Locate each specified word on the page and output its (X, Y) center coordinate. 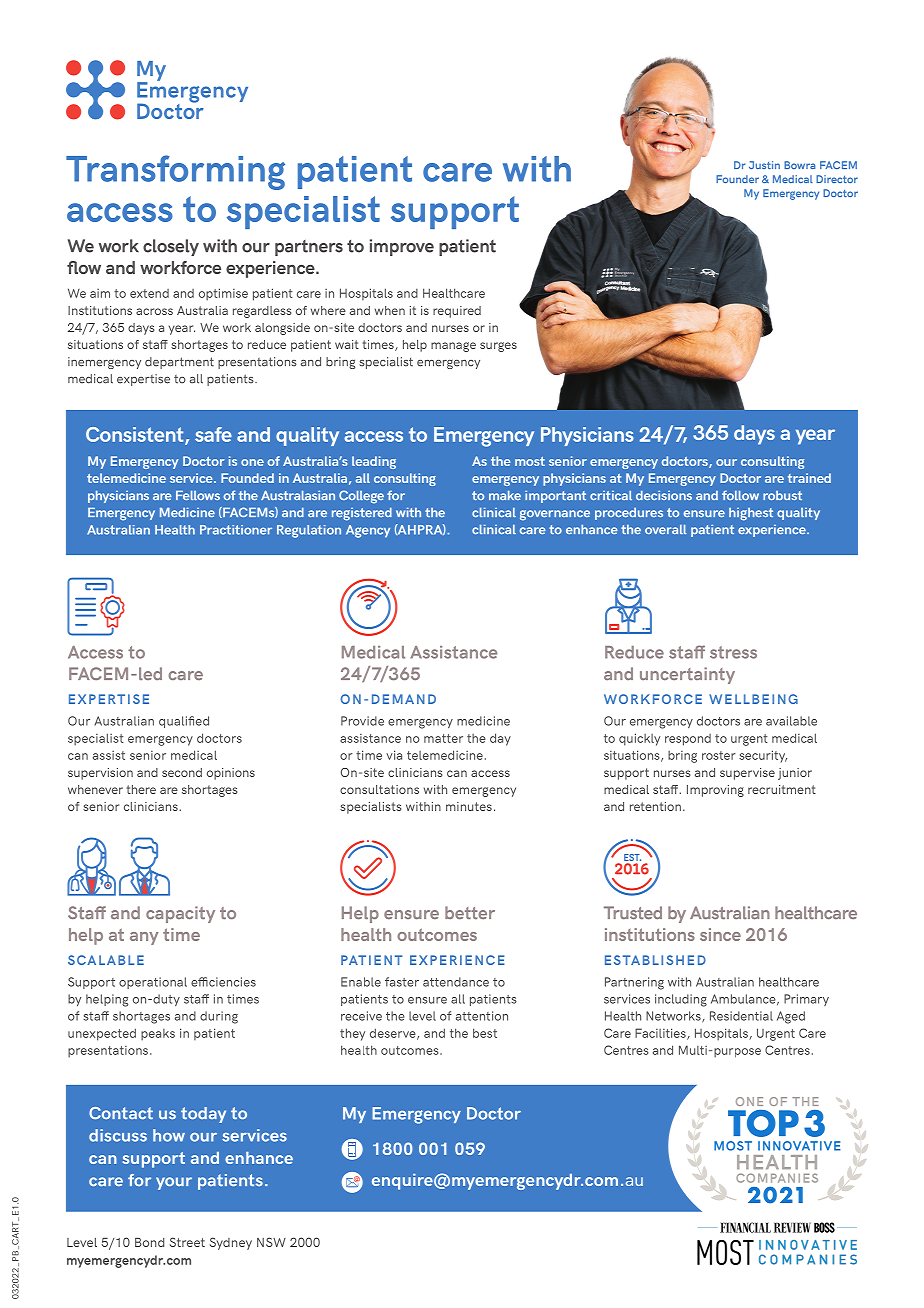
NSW (271, 1242)
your (174, 1183)
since (720, 934)
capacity (180, 914)
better (470, 912)
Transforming (175, 172)
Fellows (198, 495)
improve (402, 247)
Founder (737, 179)
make (505, 495)
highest (751, 514)
